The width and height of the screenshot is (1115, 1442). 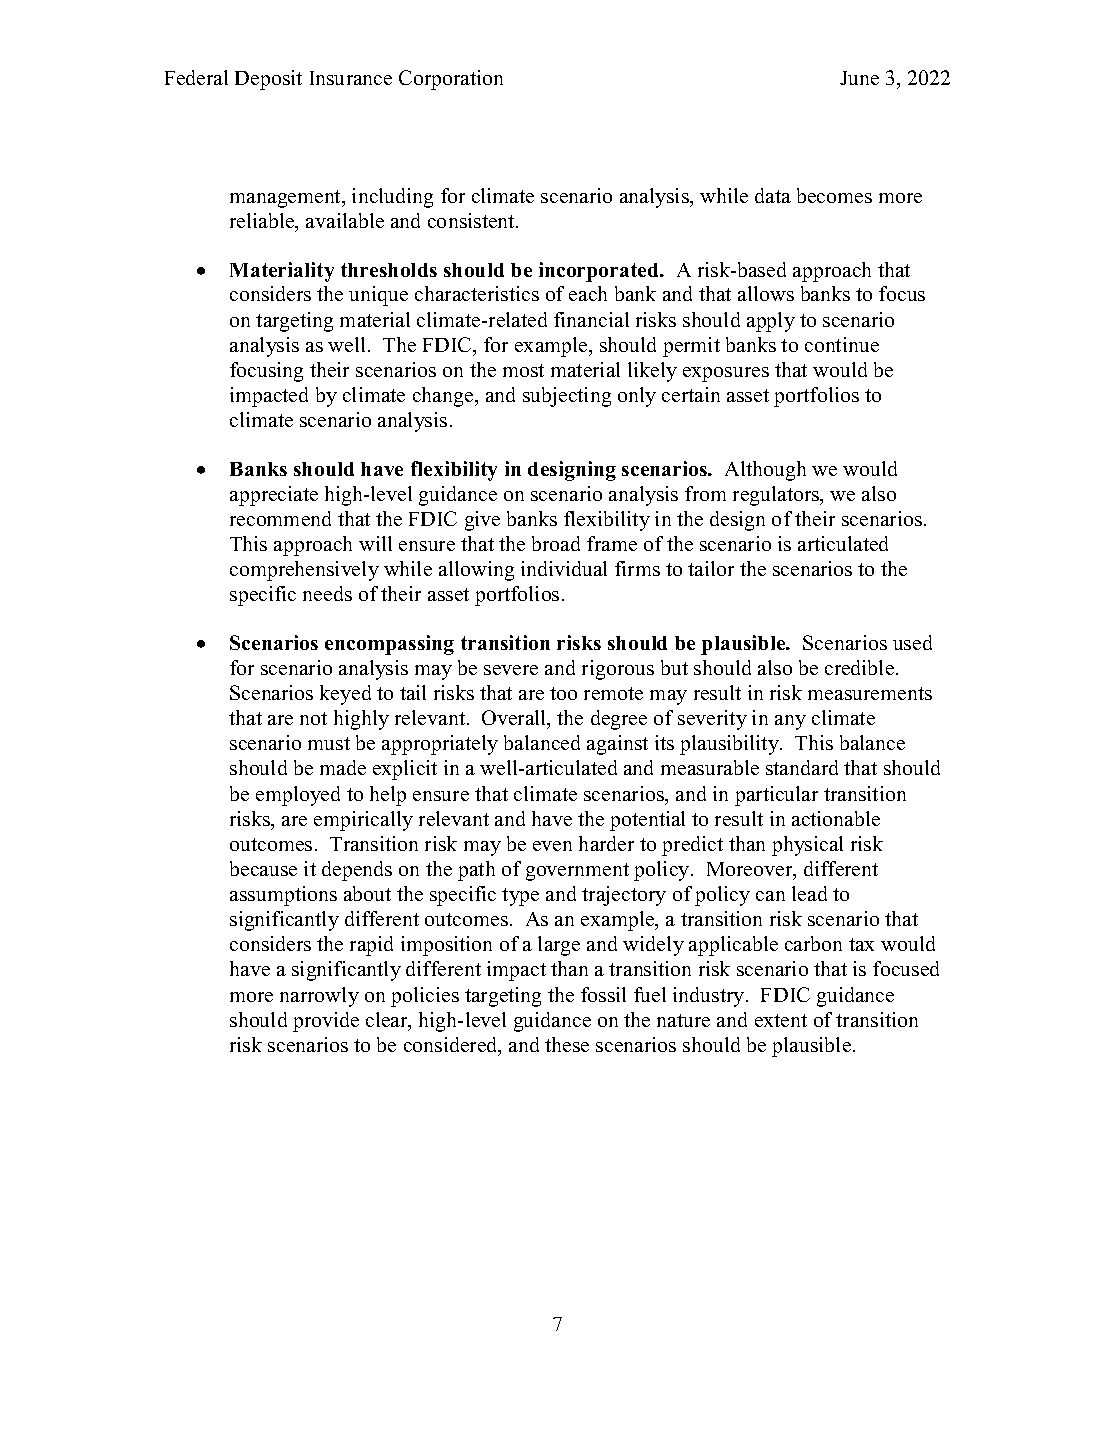 I want to click on even, so click(x=552, y=846).
